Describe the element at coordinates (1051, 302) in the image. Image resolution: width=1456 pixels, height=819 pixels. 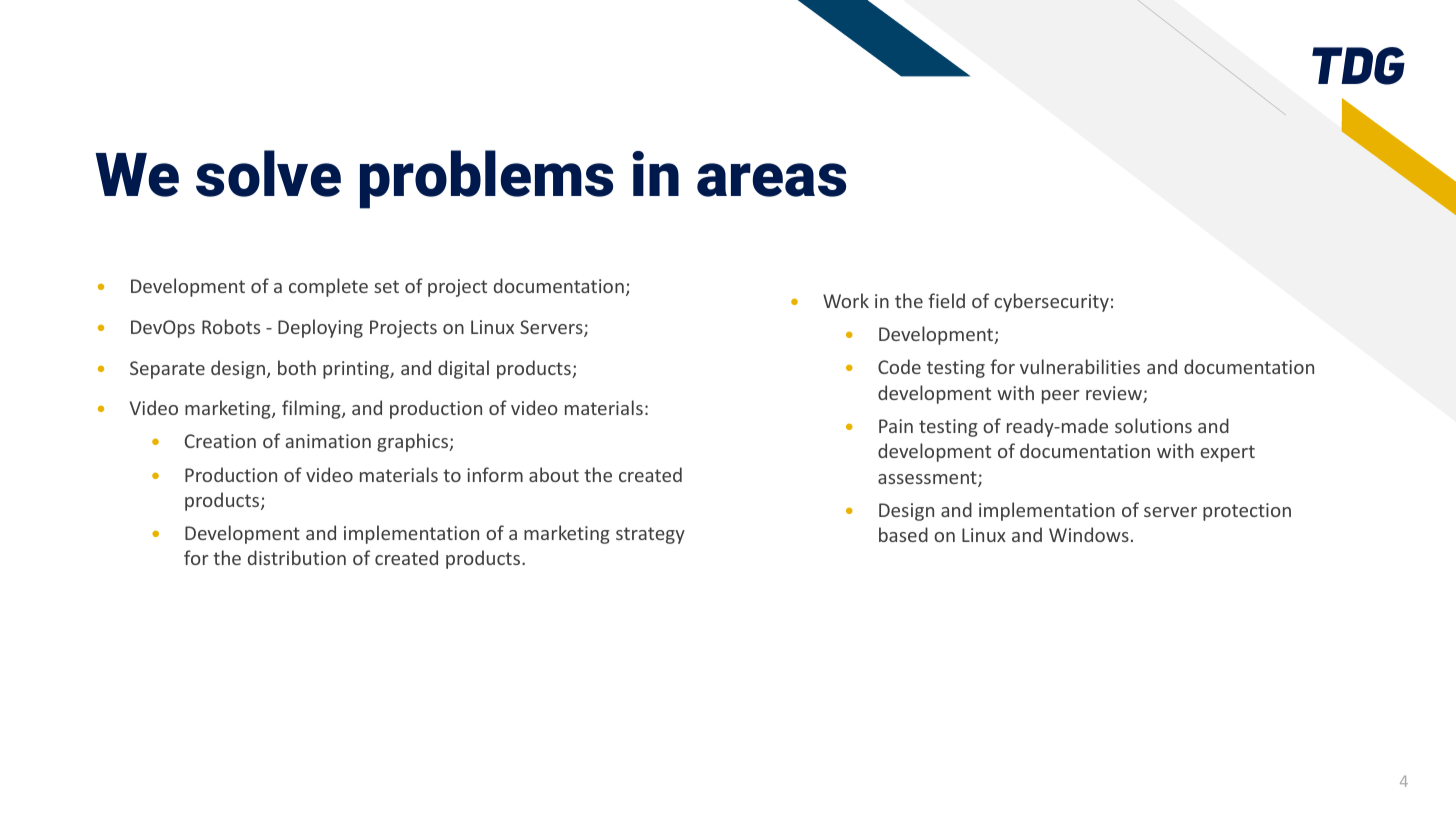
I see `cybersecurity` at that location.
